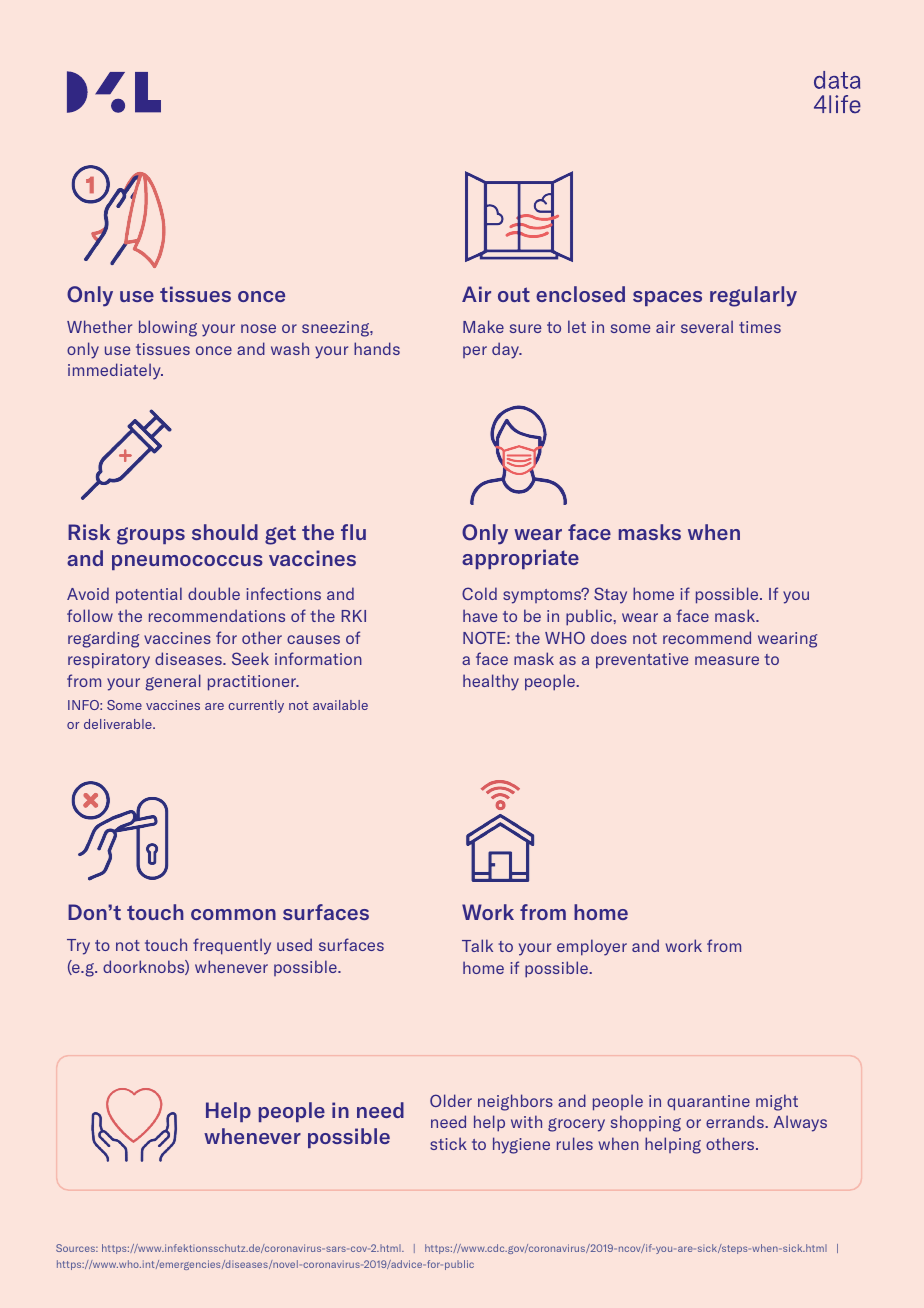  I want to click on Make, so click(483, 326).
